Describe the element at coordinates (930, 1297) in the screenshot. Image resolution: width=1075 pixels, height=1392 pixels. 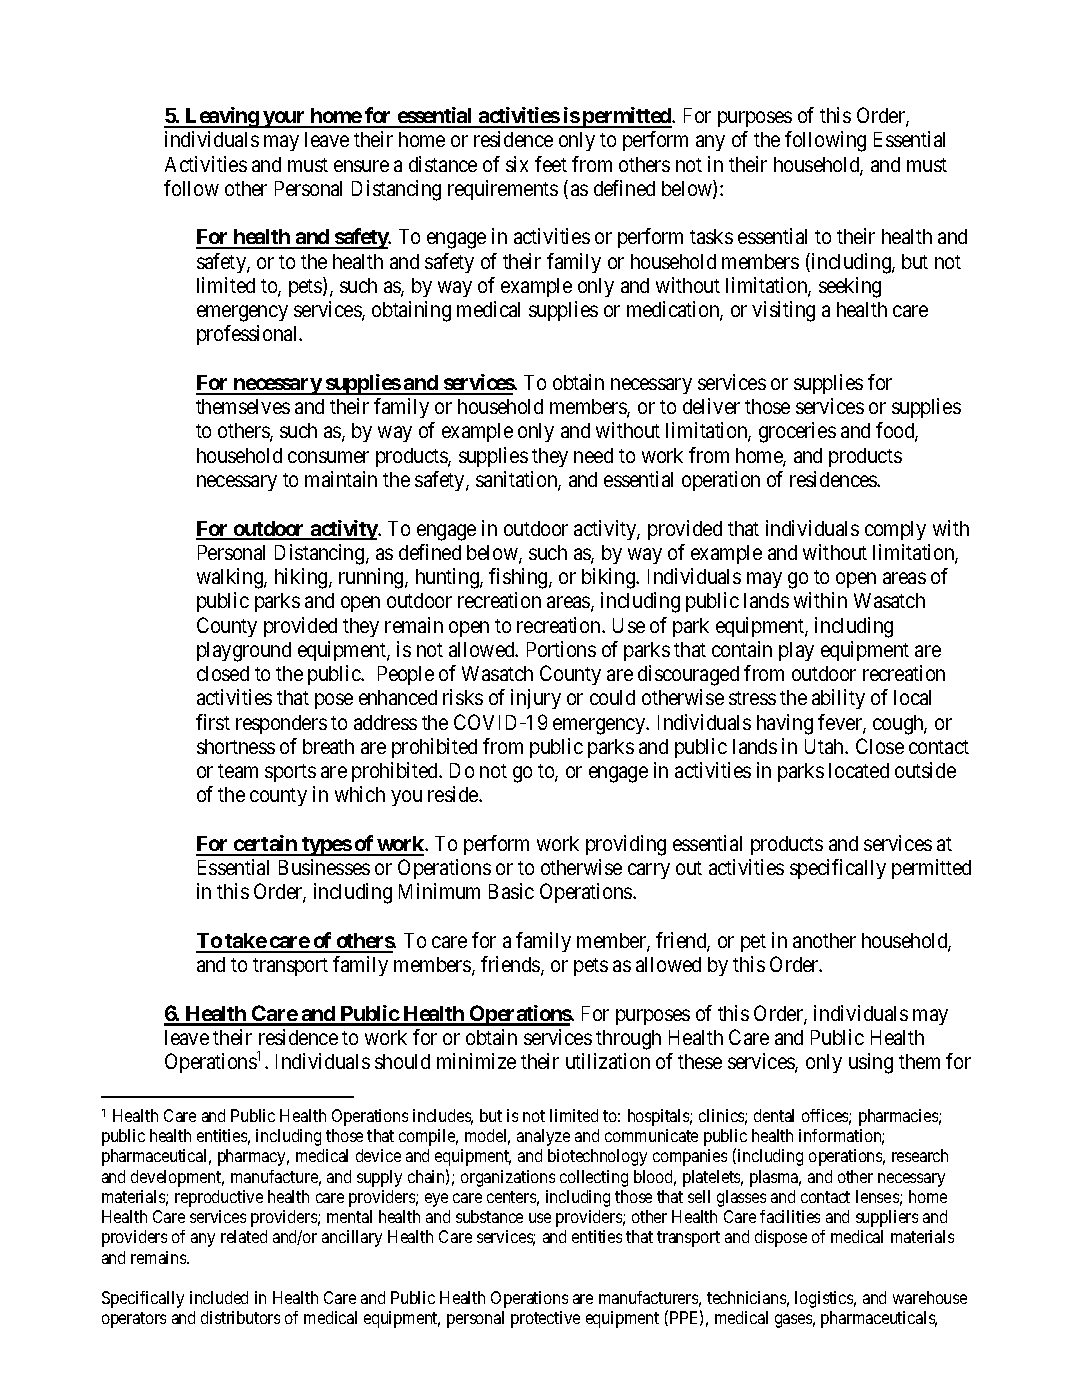
I see `warehouse` at that location.
